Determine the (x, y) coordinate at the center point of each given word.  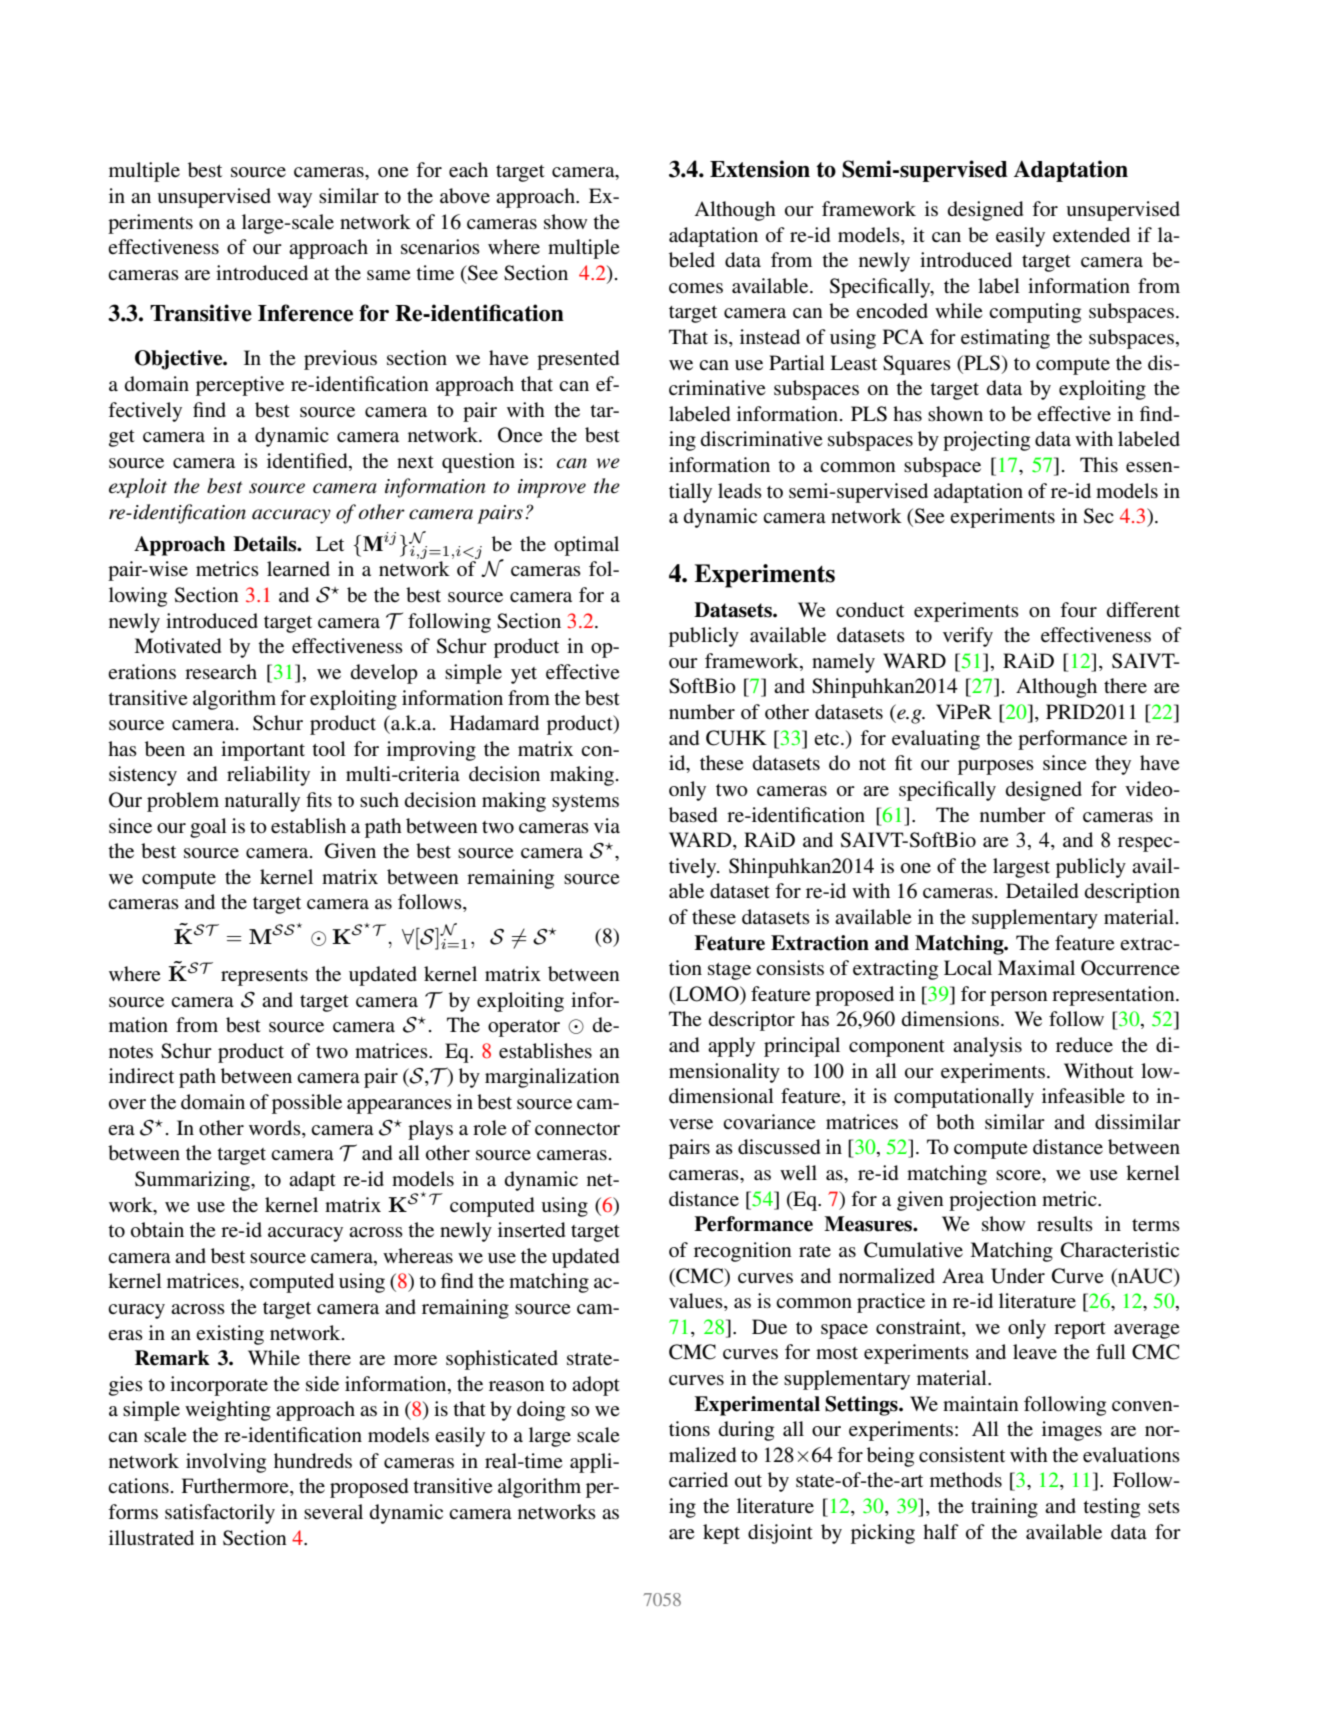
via (607, 825)
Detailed (1042, 890)
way (294, 200)
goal (208, 828)
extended (1091, 235)
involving (226, 1463)
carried (698, 1480)
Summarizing (193, 1181)
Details (266, 544)
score (1019, 1175)
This (1099, 465)
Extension (760, 169)
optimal (586, 546)
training (1004, 1508)
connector (577, 1129)
